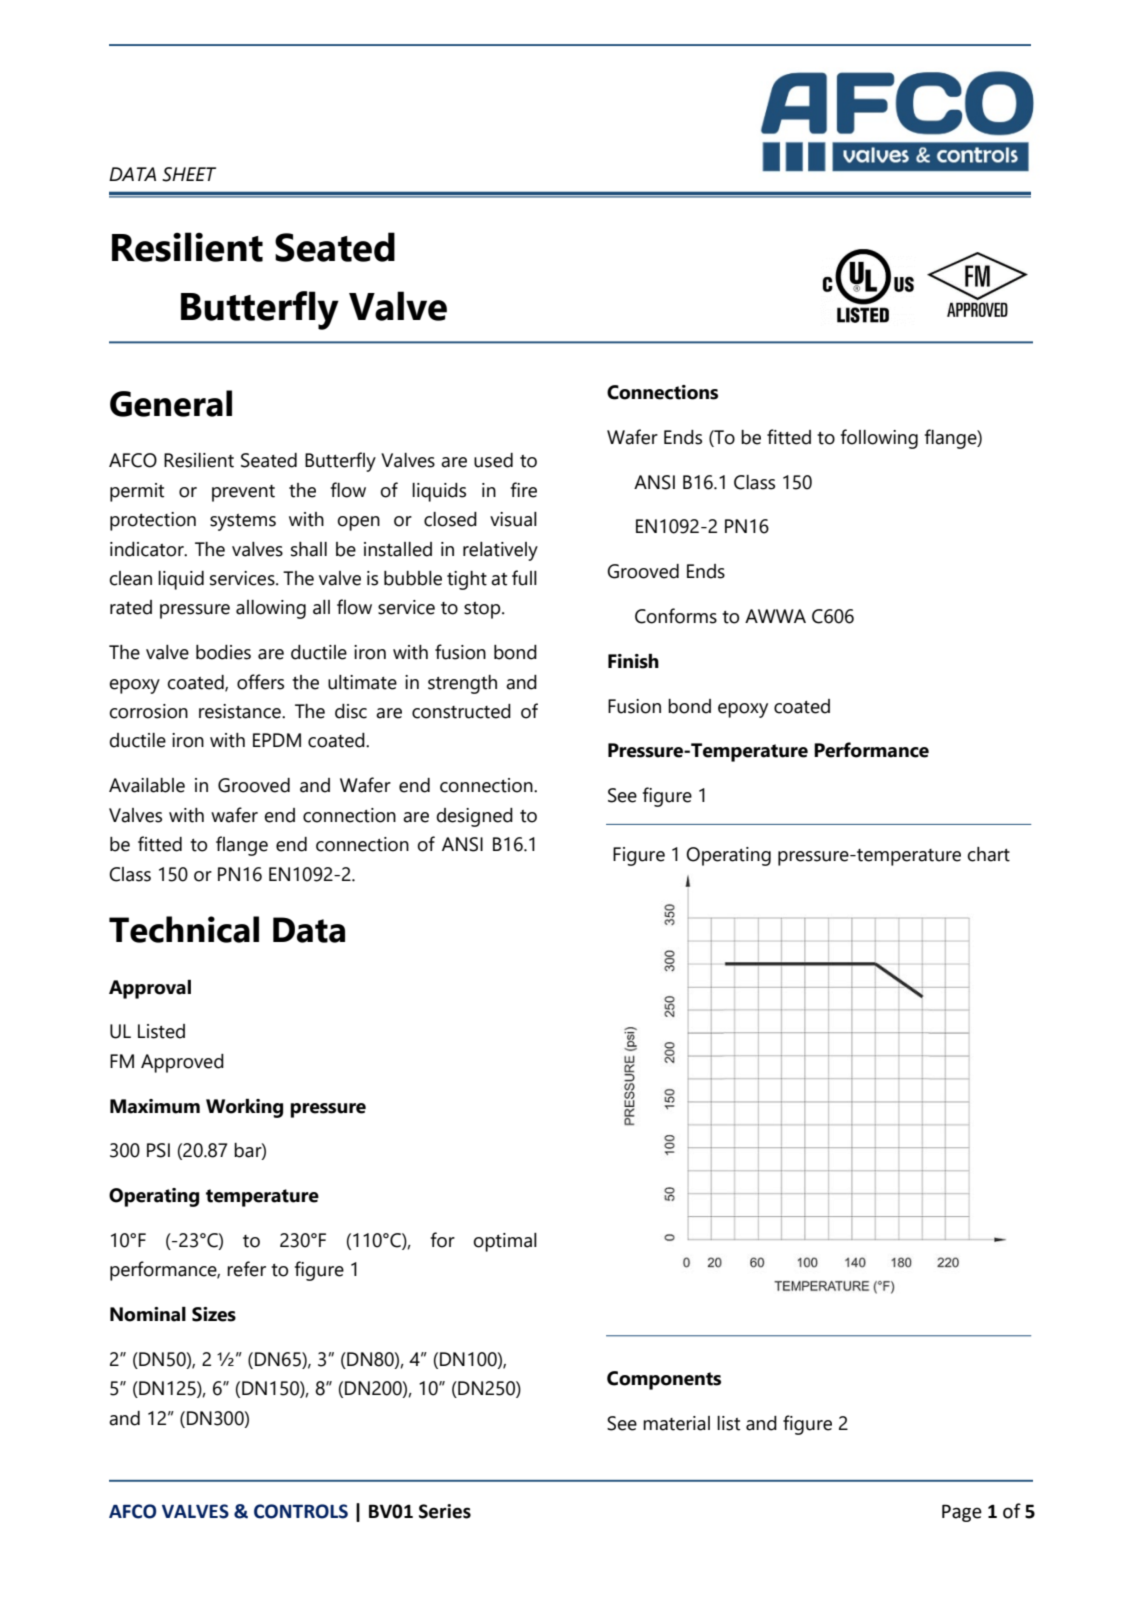 The image size is (1145, 1619). Describe the element at coordinates (676, 616) in the image. I see `Conforms` at that location.
